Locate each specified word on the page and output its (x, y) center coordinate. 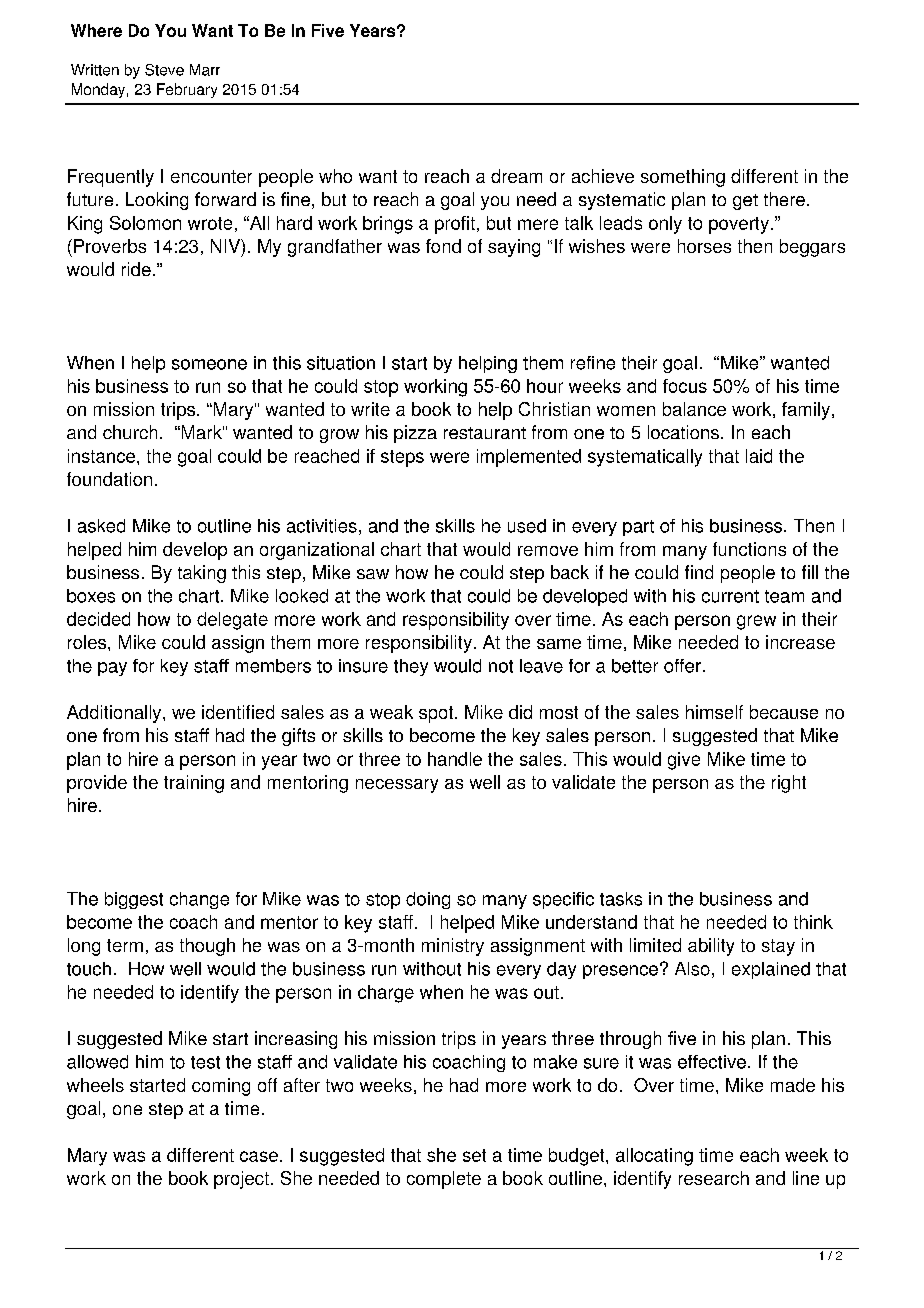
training (194, 784)
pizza (415, 434)
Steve (164, 70)
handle (455, 759)
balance (694, 409)
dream (516, 176)
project (241, 1180)
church (130, 432)
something (683, 178)
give (684, 761)
